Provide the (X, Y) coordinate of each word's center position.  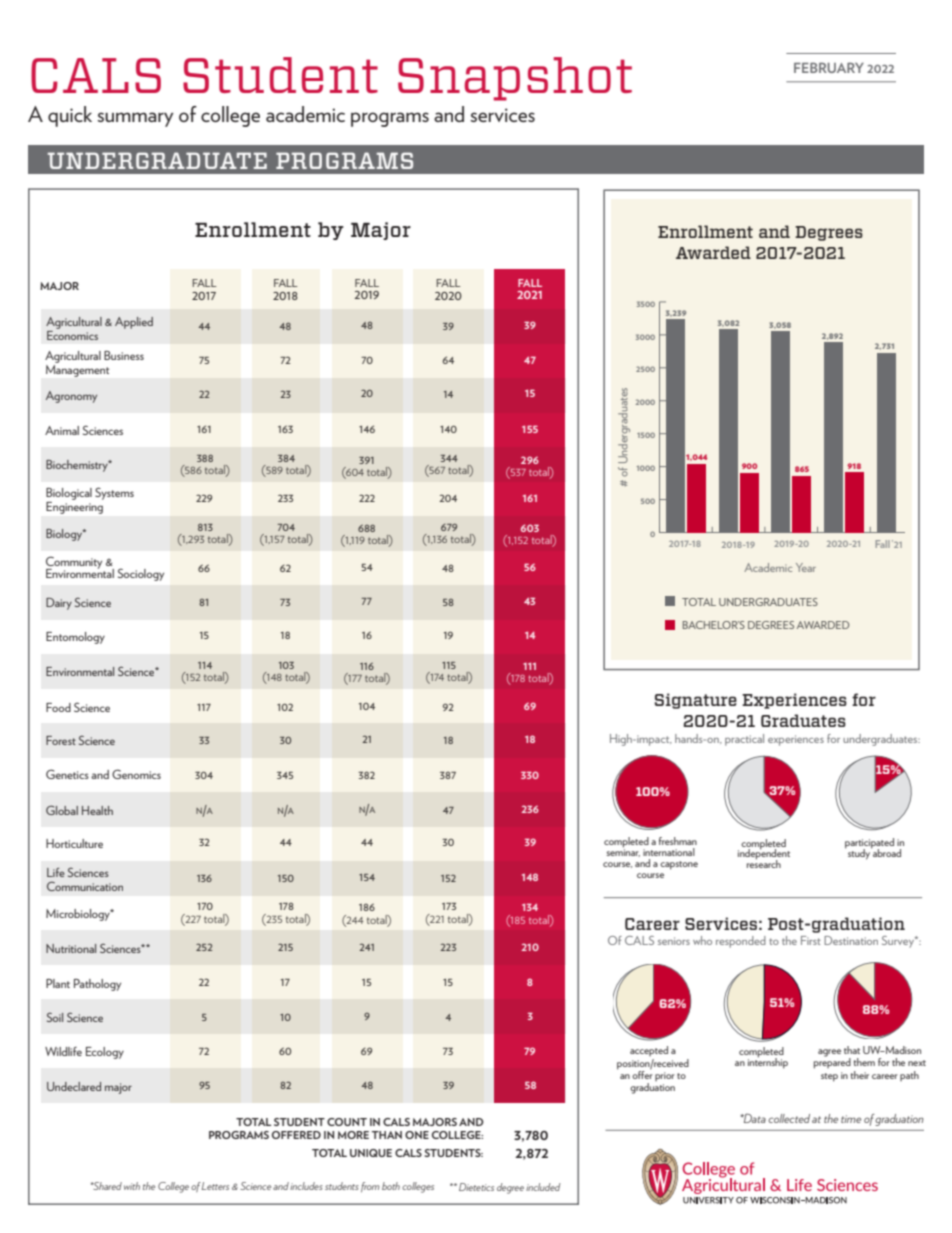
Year (806, 567)
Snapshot (515, 79)
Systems (114, 493)
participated (869, 844)
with (132, 1186)
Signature (696, 701)
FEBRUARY (829, 67)
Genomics (136, 774)
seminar (623, 852)
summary (135, 119)
